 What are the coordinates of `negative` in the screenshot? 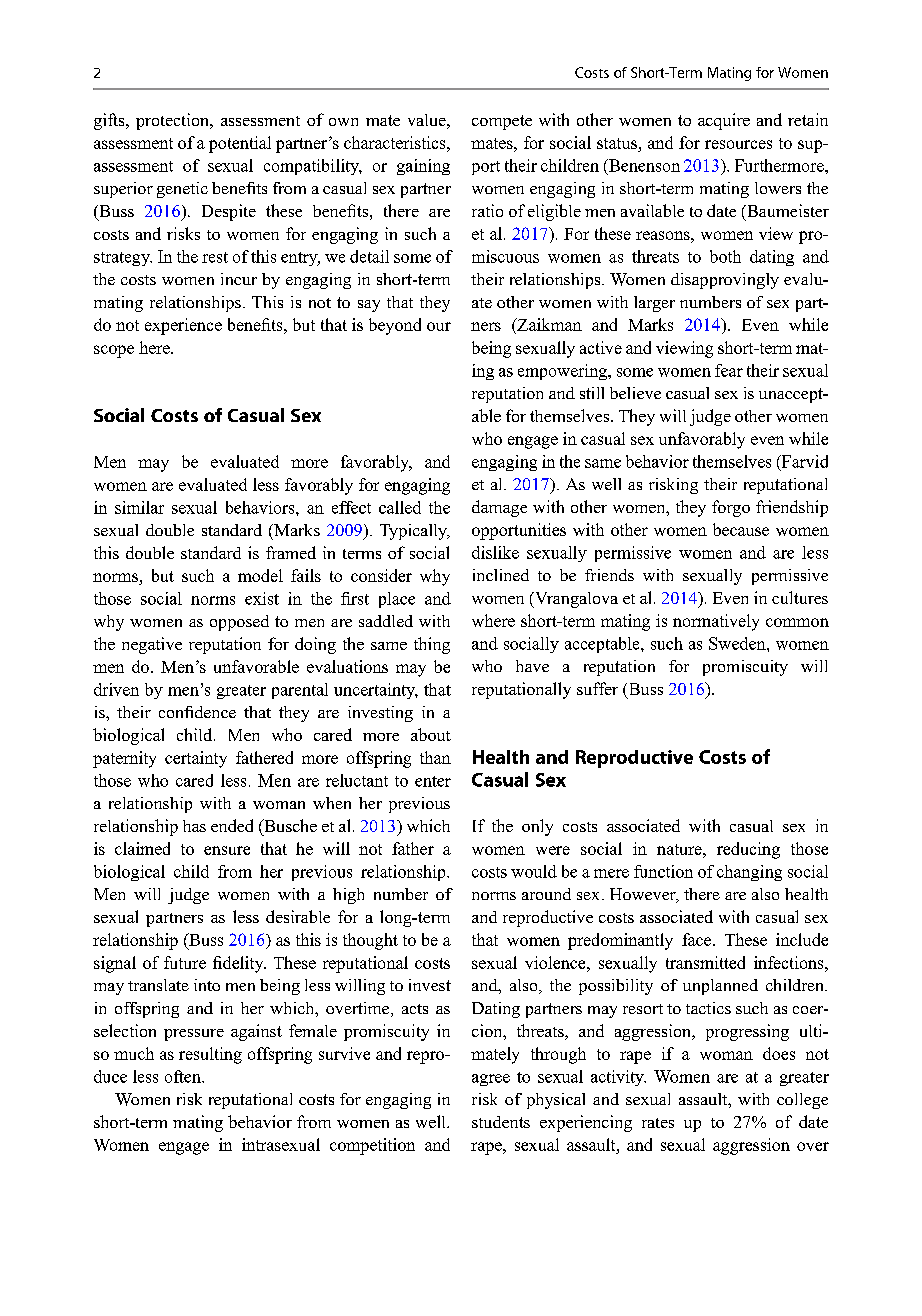 It's located at (152, 645).
